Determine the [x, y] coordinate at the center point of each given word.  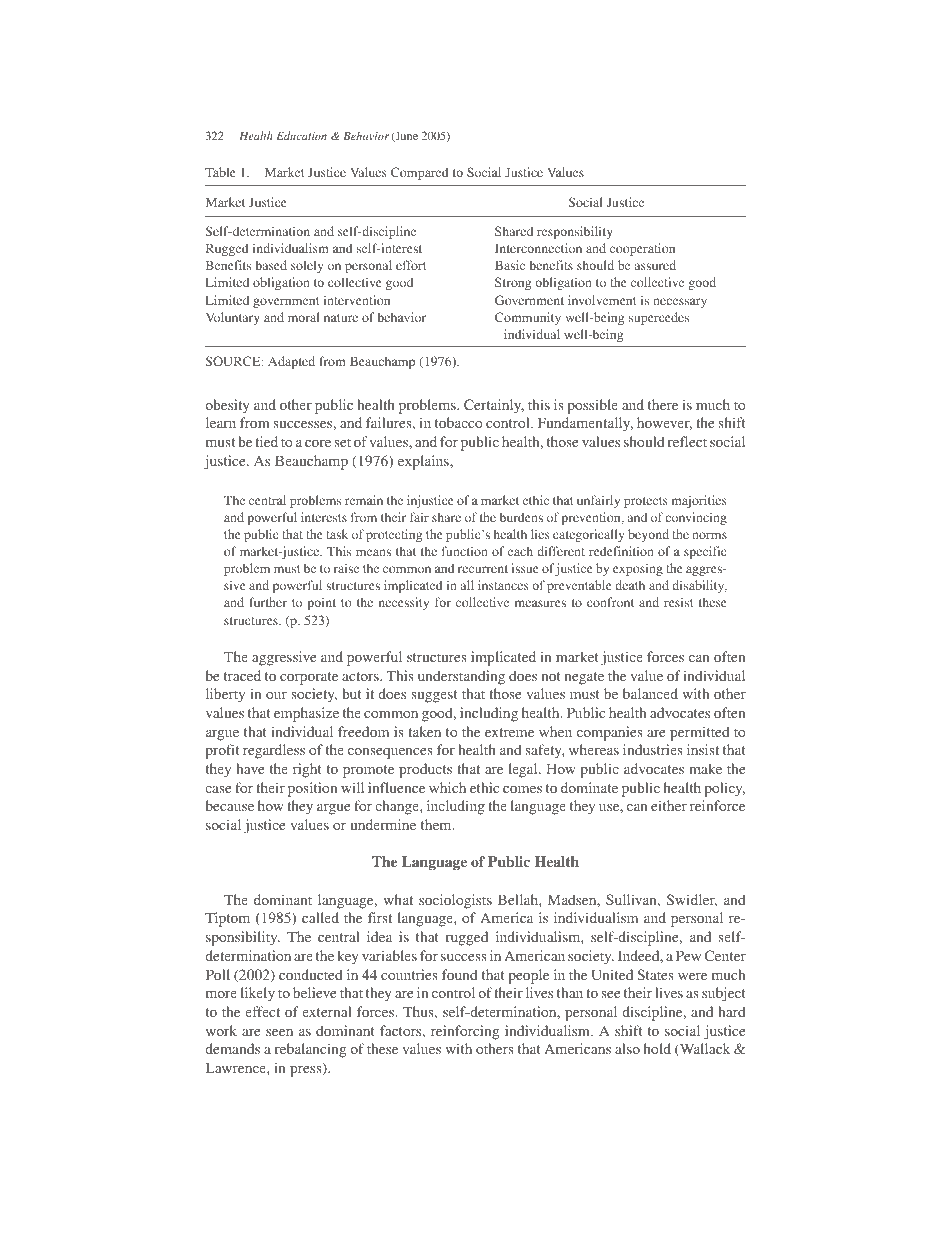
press [307, 1071]
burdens [521, 517]
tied [266, 441]
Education [301, 135]
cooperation [642, 249]
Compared [419, 173]
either [669, 805]
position [312, 789]
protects [646, 502]
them [437, 824]
